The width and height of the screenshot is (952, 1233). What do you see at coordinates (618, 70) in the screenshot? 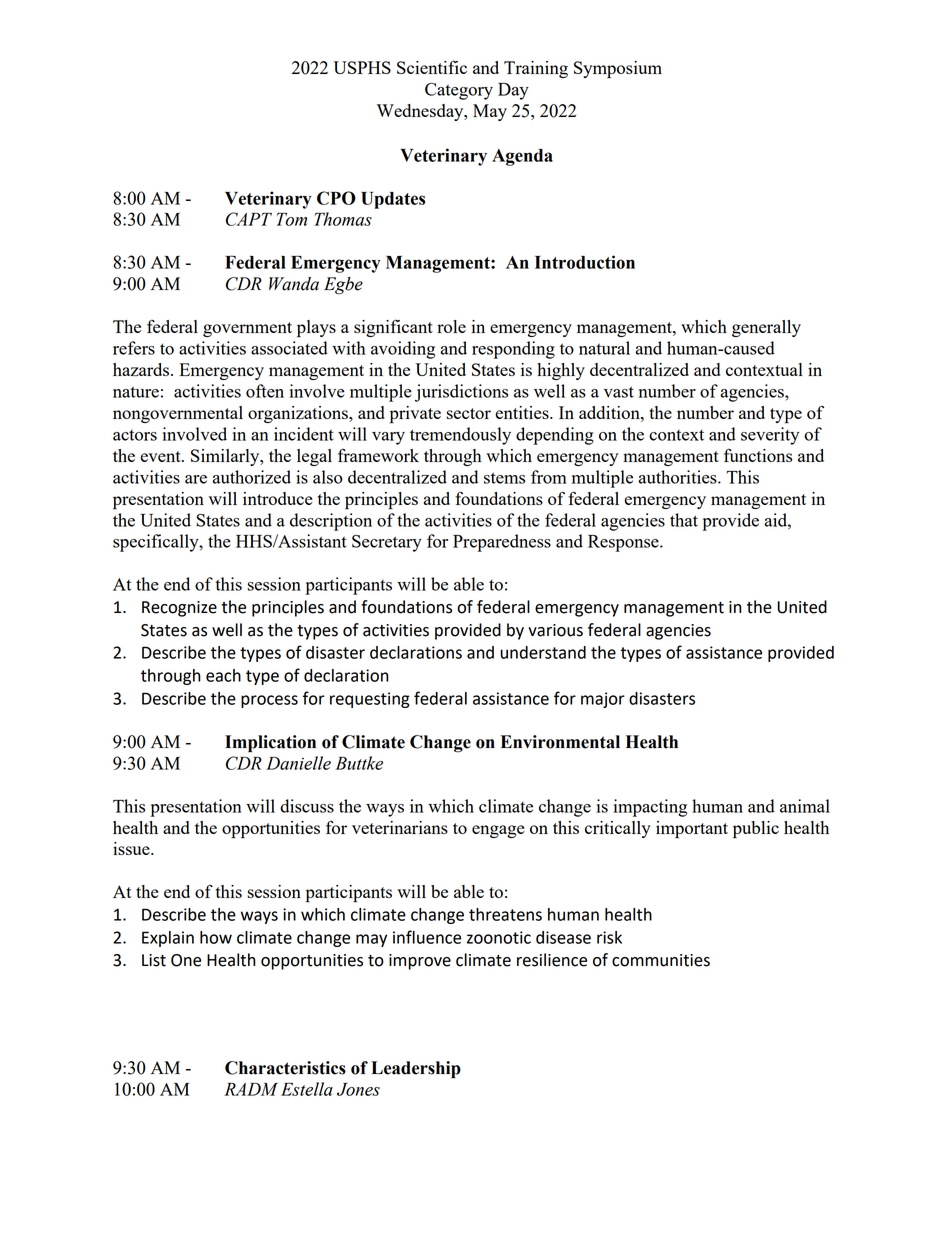
I see `Symposium` at bounding box center [618, 70].
